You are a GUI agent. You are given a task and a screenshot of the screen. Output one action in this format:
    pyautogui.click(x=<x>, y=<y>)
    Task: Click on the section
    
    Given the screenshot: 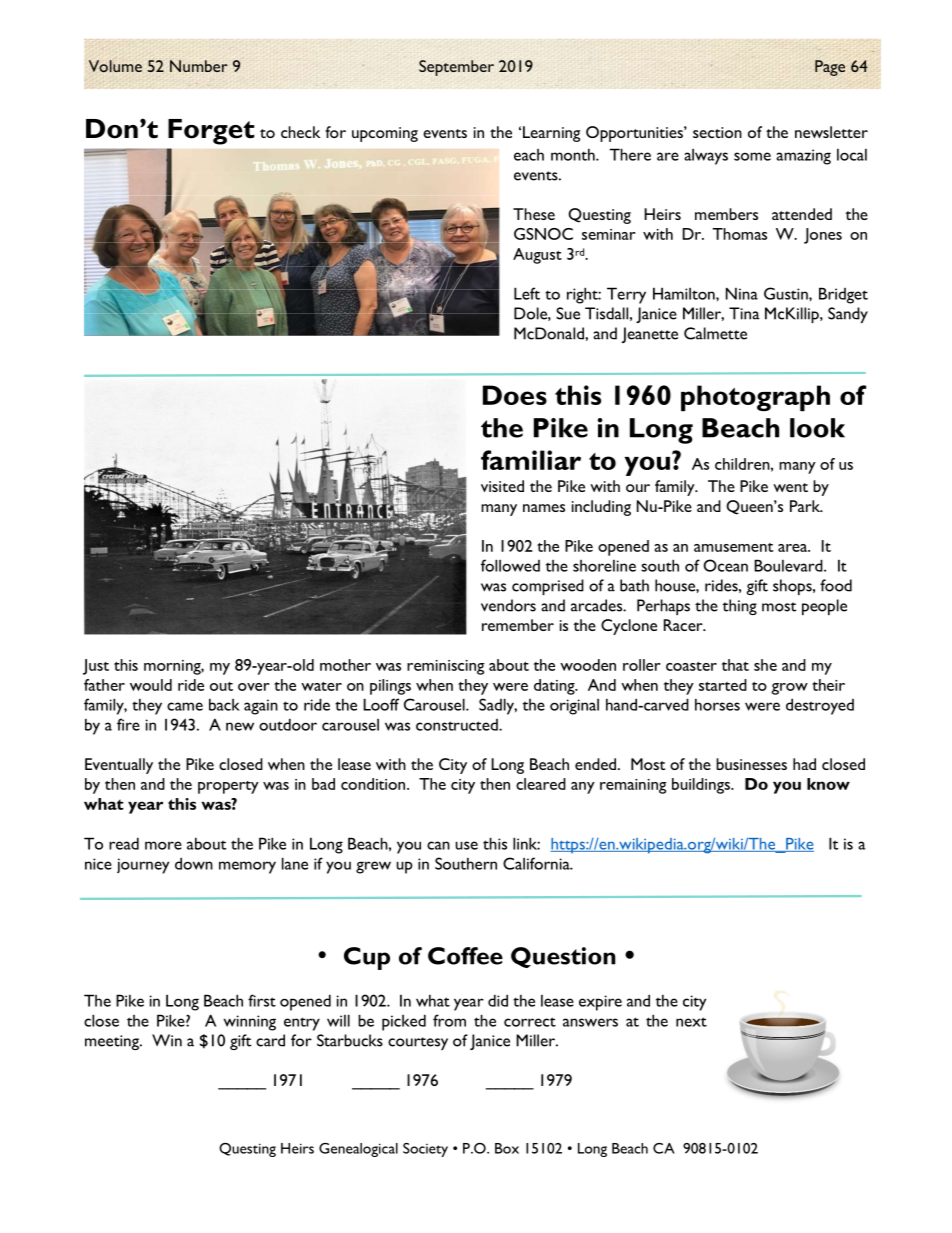 What is the action you would take?
    pyautogui.click(x=717, y=132)
